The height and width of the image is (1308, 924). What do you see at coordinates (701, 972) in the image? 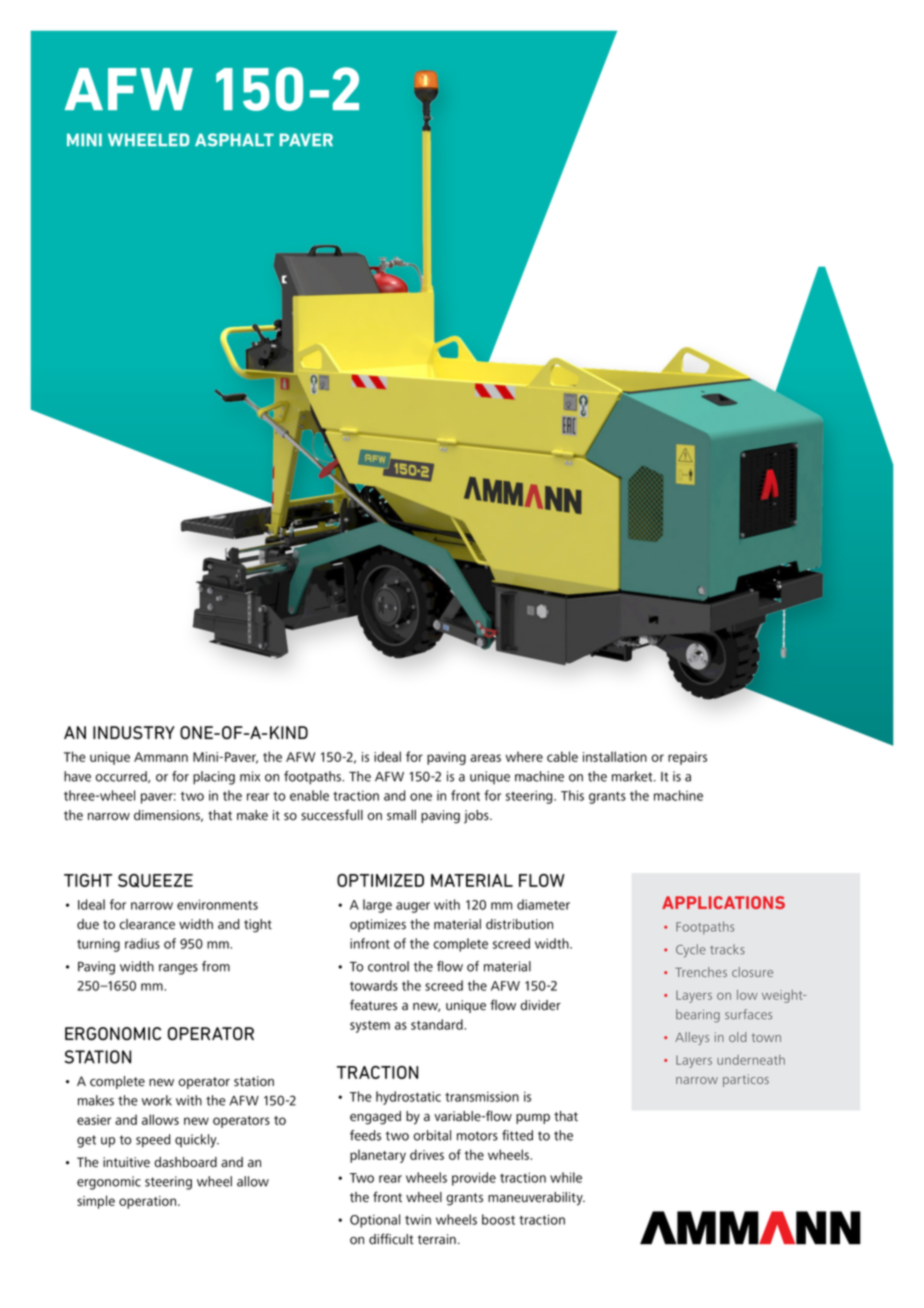
I see `Trenches` at bounding box center [701, 972].
